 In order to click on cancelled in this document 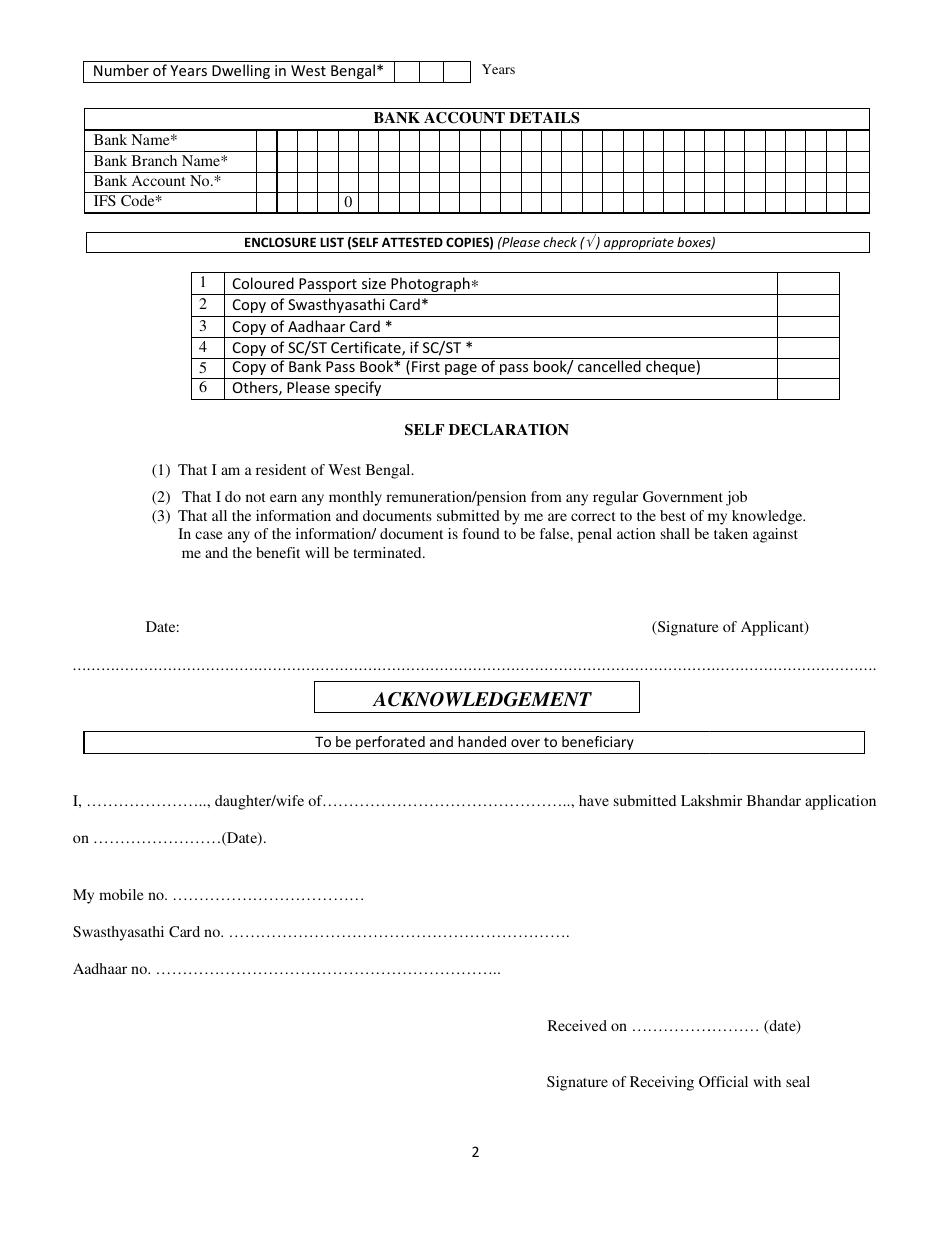, I will do `click(609, 366)`.
